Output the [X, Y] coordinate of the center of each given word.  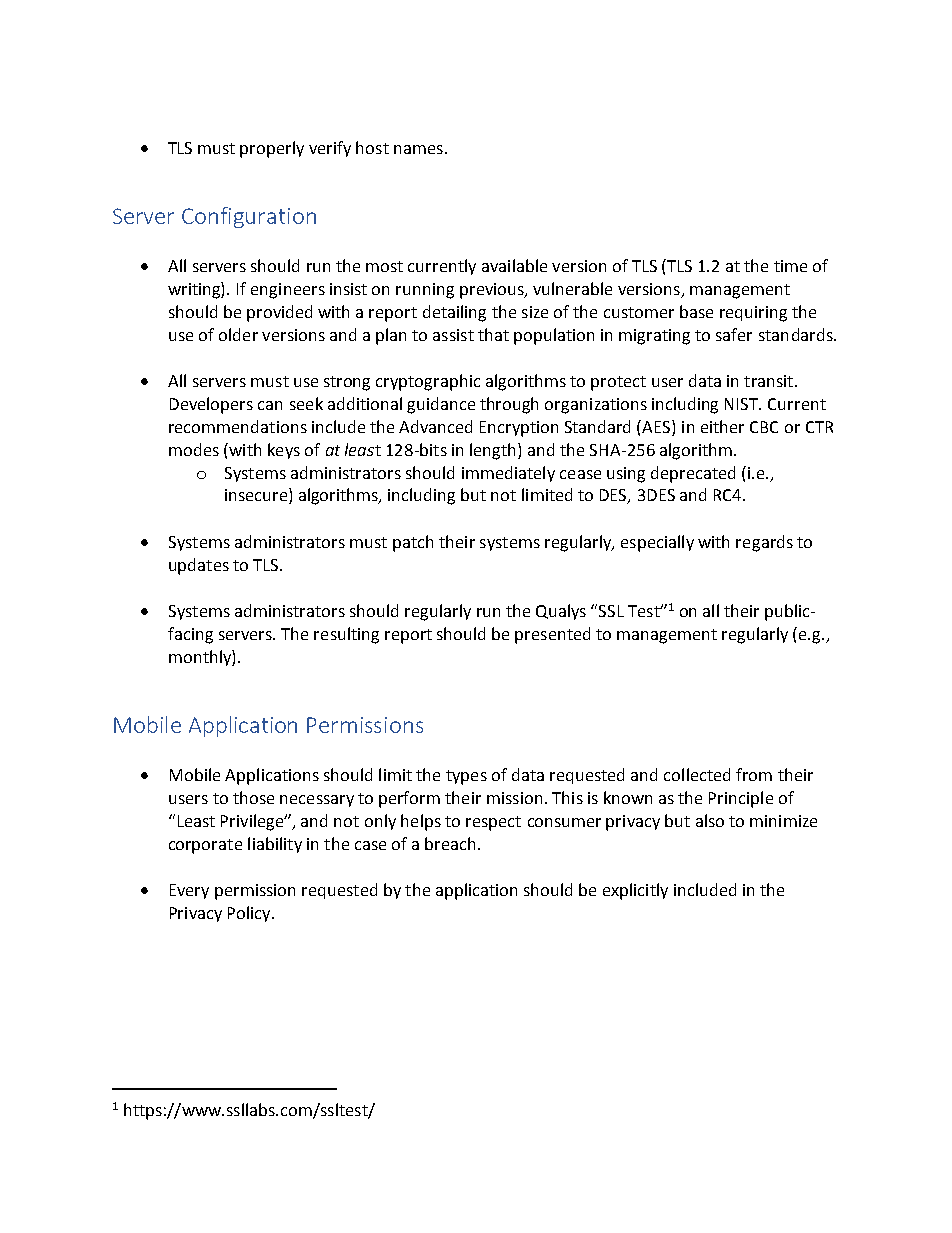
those [253, 797]
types [466, 777]
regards [764, 543]
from [754, 774]
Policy [250, 914]
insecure [257, 496]
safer [734, 334]
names [418, 149]
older [238, 334]
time [790, 266]
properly [272, 149]
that [493, 334]
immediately [508, 474]
